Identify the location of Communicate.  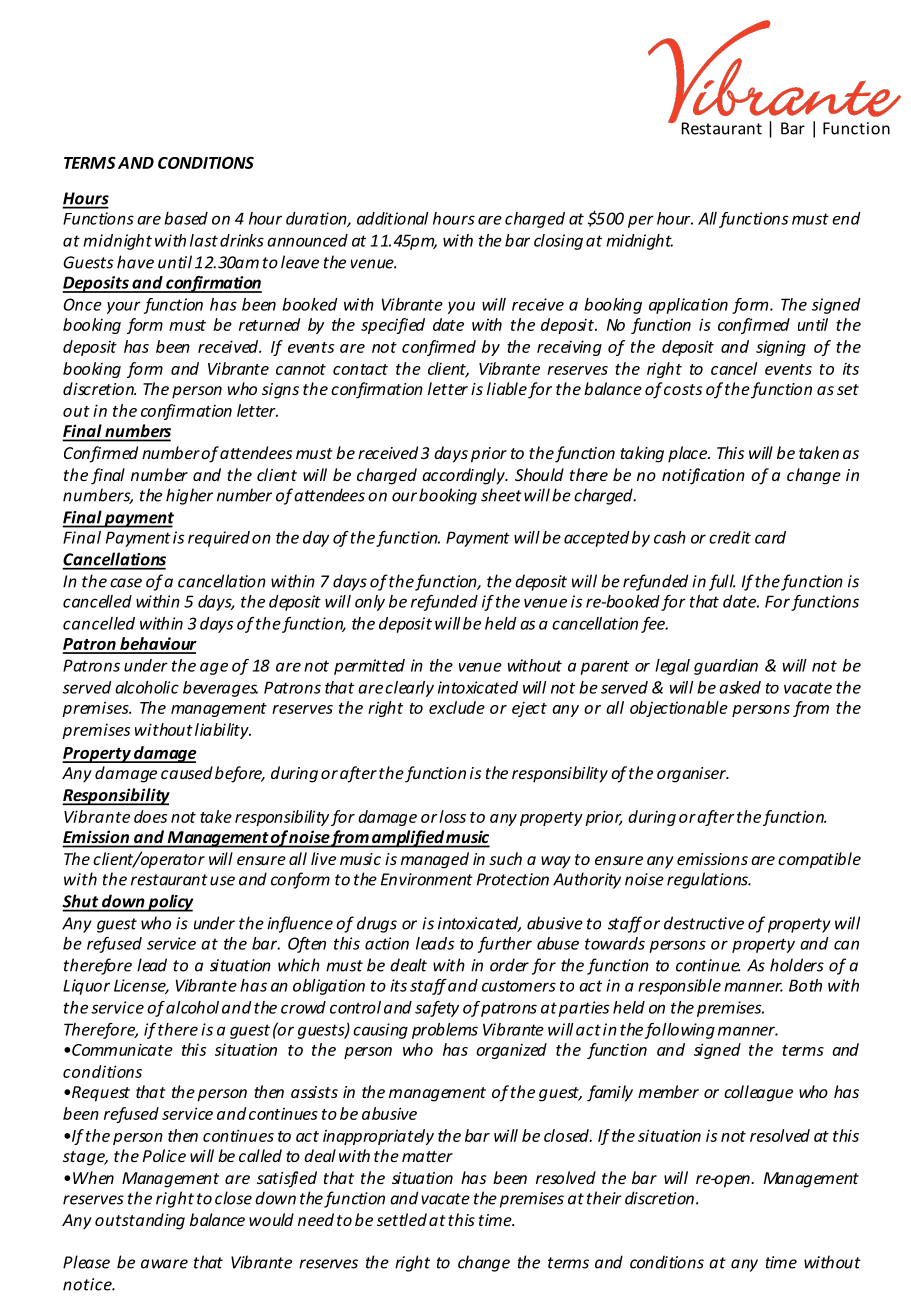
(122, 1049).
